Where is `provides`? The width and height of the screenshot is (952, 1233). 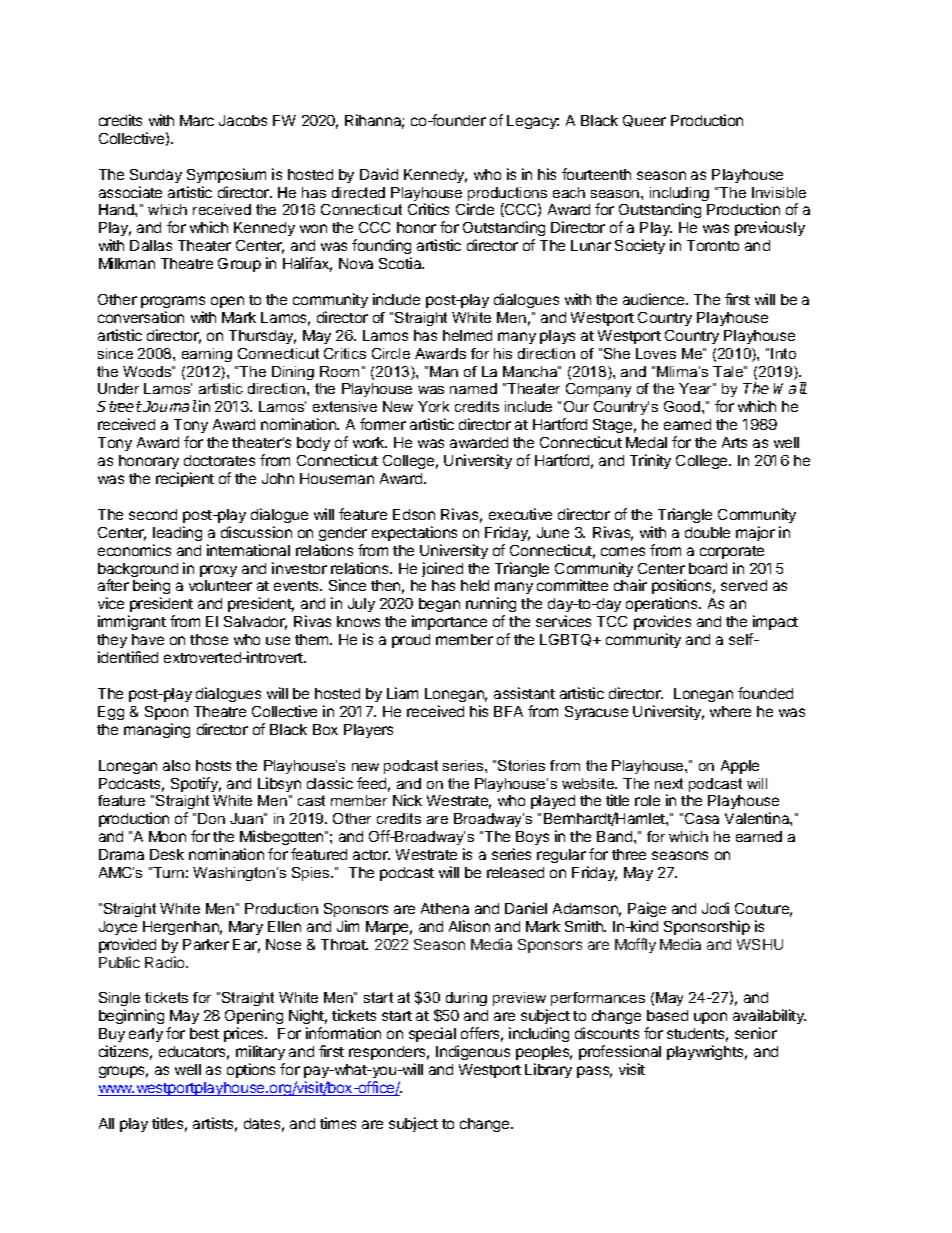 provides is located at coordinates (662, 622).
